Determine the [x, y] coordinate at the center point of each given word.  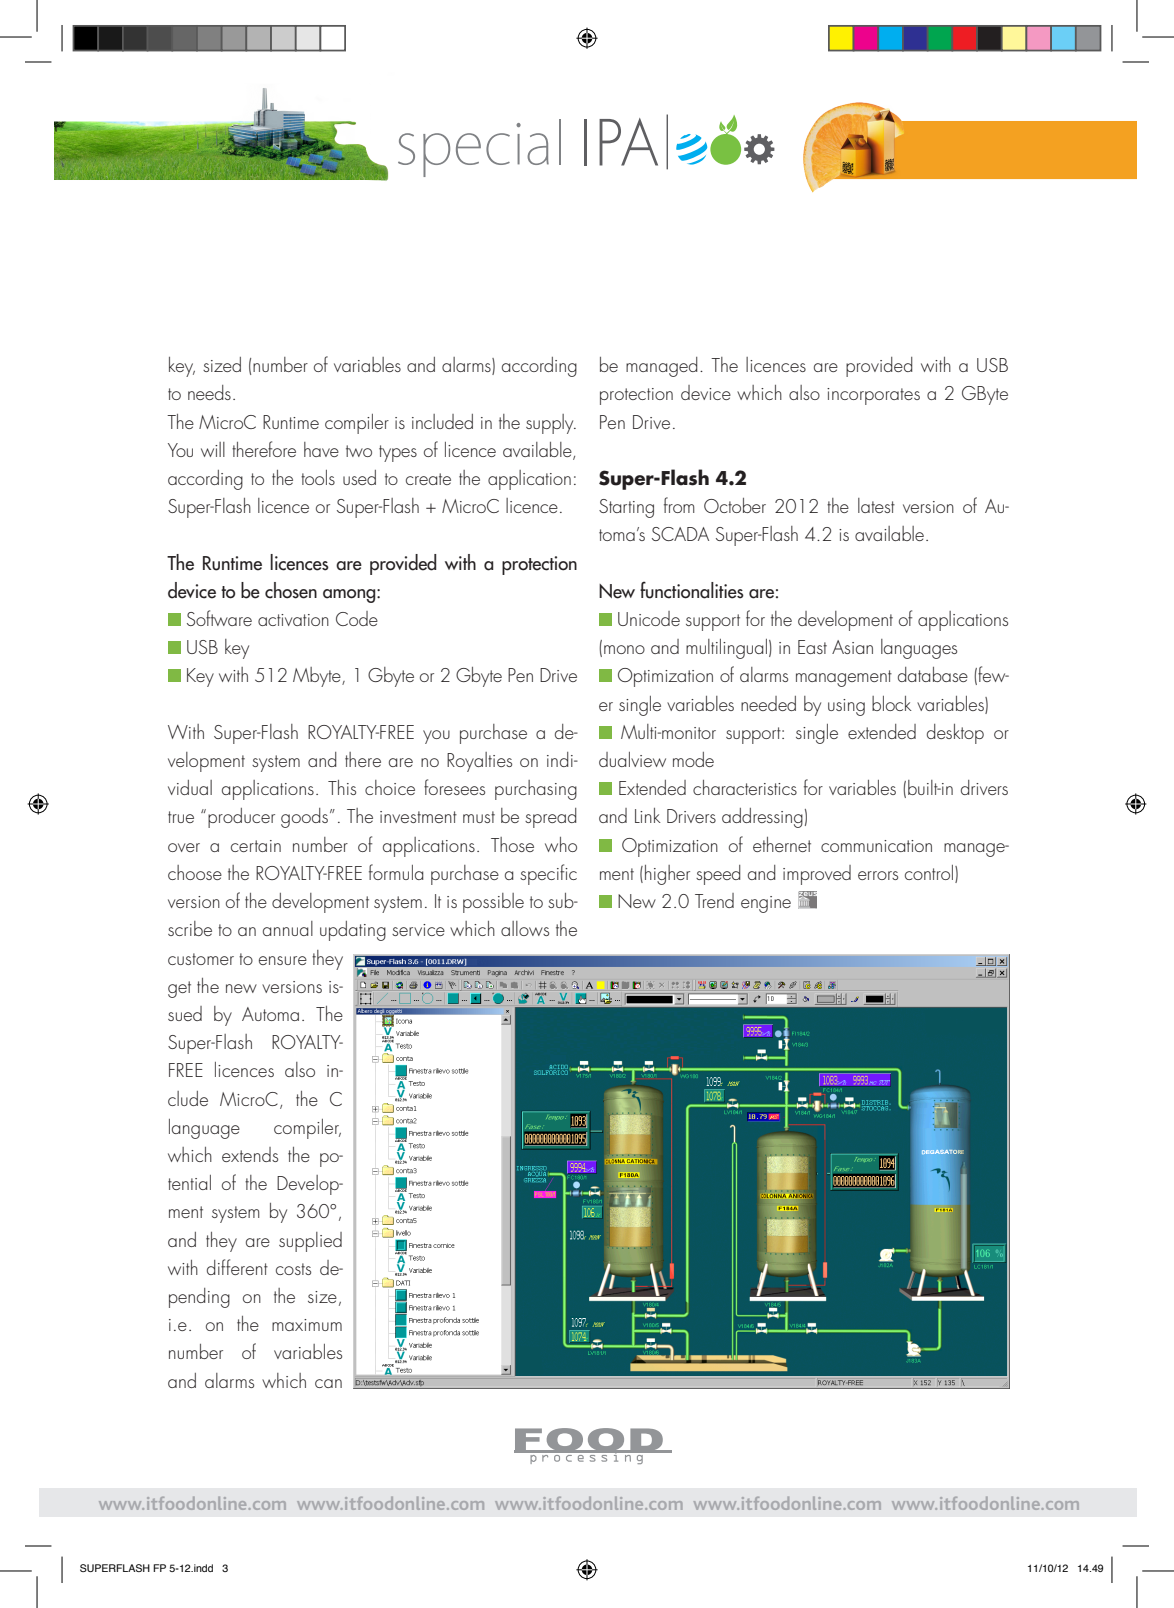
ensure [283, 960]
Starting [626, 508]
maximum [307, 1325]
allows [525, 928]
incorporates [873, 396]
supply [551, 424]
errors [878, 875]
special [479, 148]
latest [876, 505]
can [328, 1383]
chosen [291, 590]
